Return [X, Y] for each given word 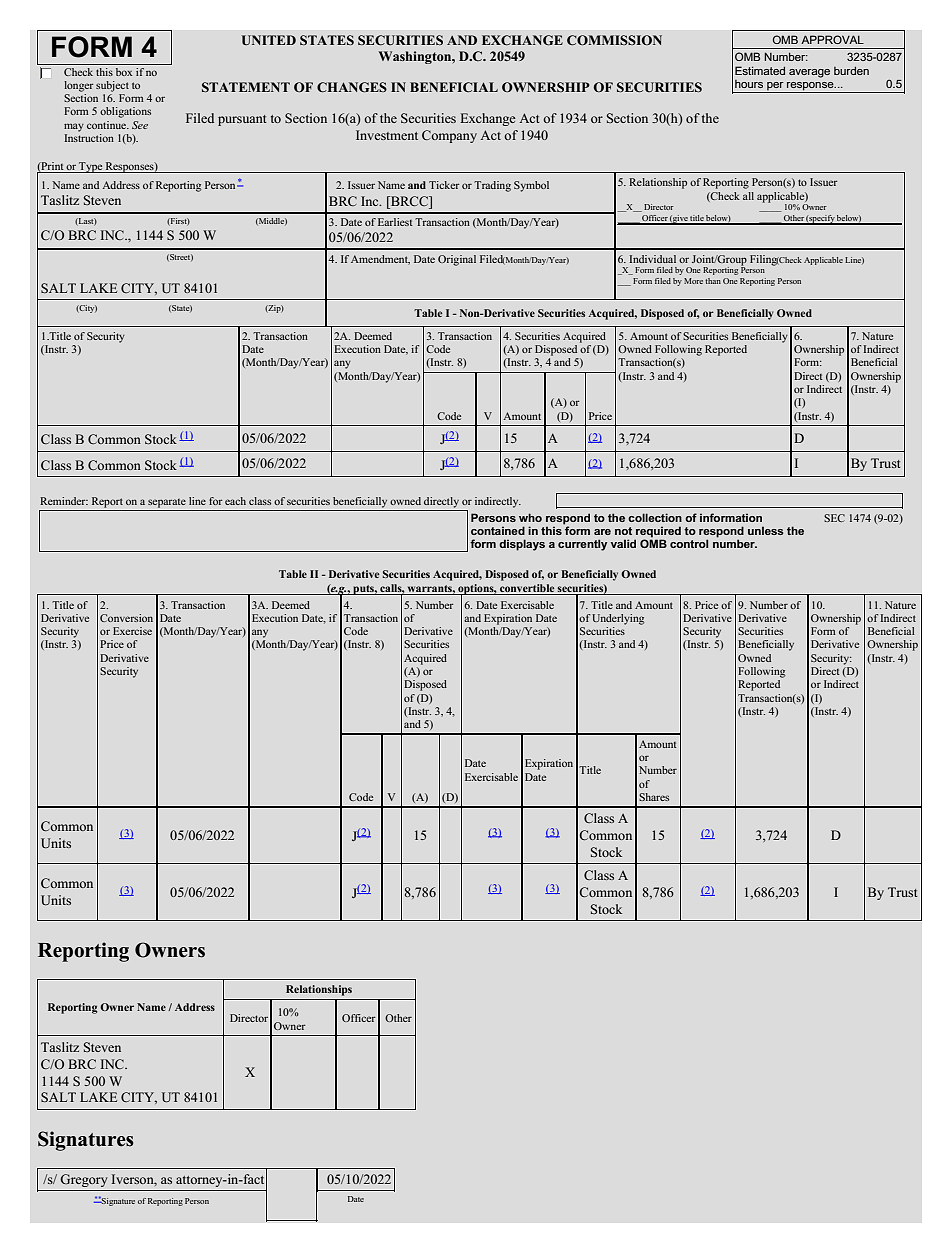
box [124, 72]
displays [522, 545]
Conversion [126, 618]
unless [766, 530]
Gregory [84, 1180]
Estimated [760, 70]
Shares [654, 797]
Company [449, 136]
